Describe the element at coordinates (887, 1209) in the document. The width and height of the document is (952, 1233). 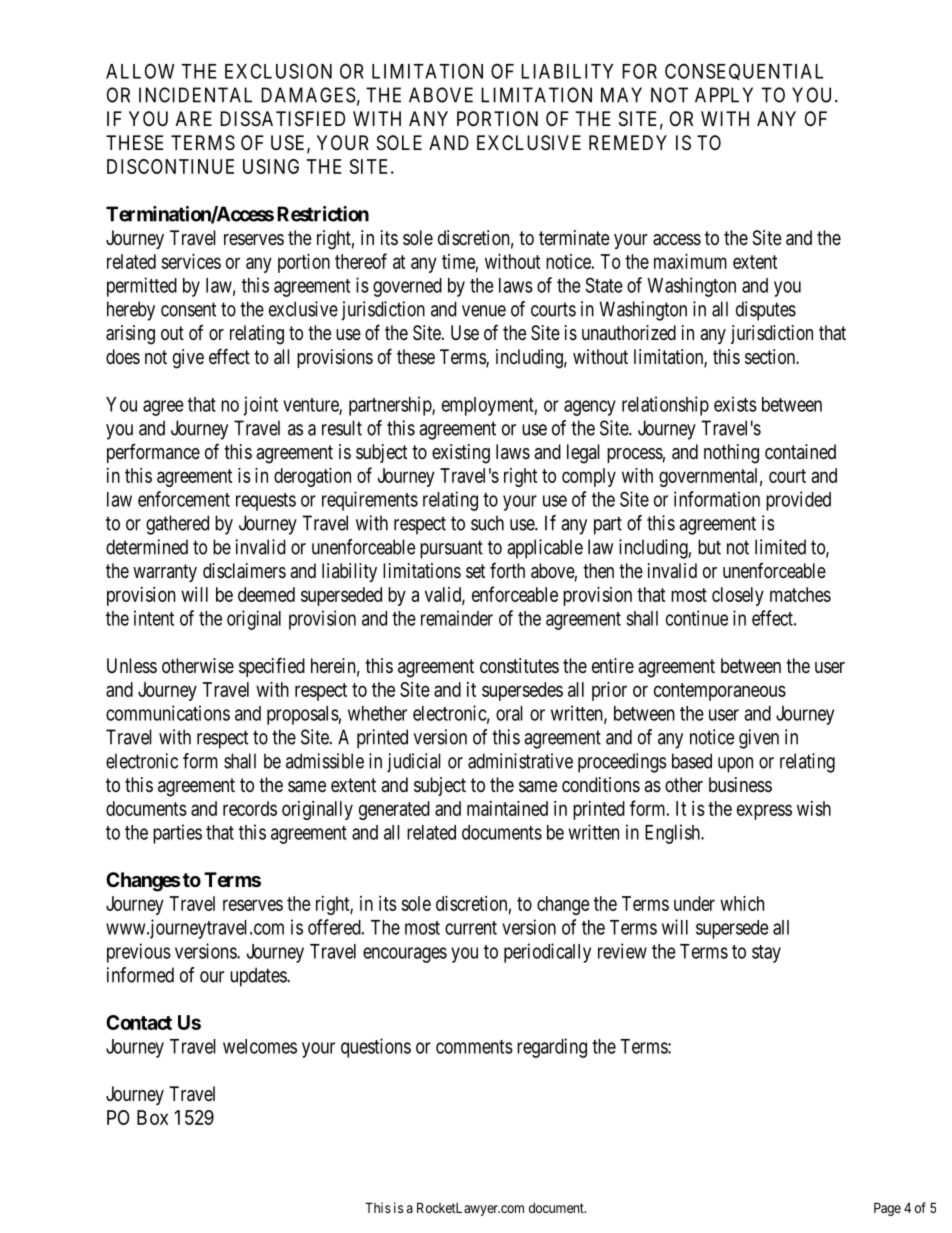
I see `Page` at that location.
